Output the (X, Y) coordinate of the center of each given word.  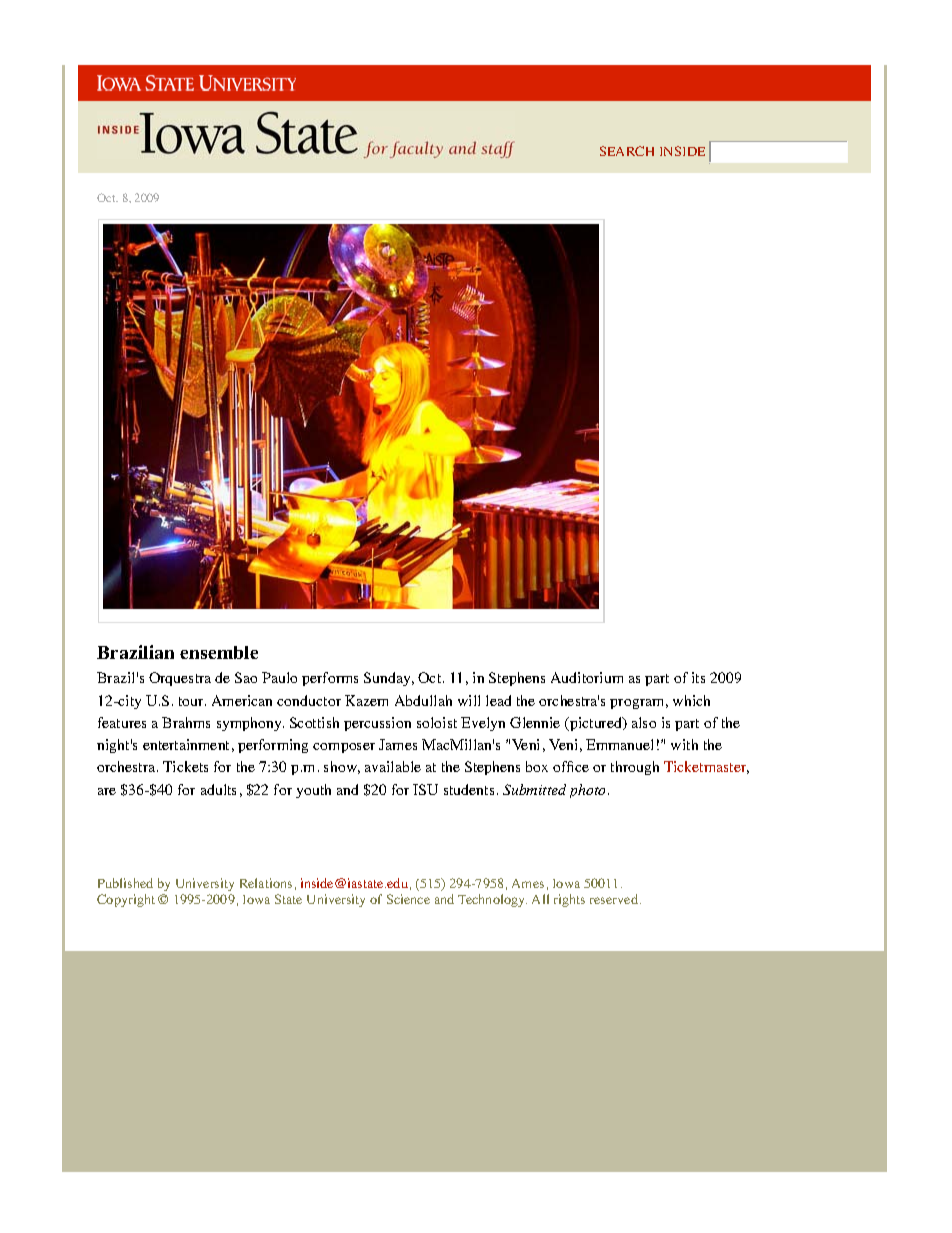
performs (330, 679)
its (698, 677)
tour (192, 701)
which (691, 700)
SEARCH (627, 151)
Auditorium (587, 677)
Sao (246, 677)
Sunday (389, 679)
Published (125, 883)
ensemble (219, 652)
